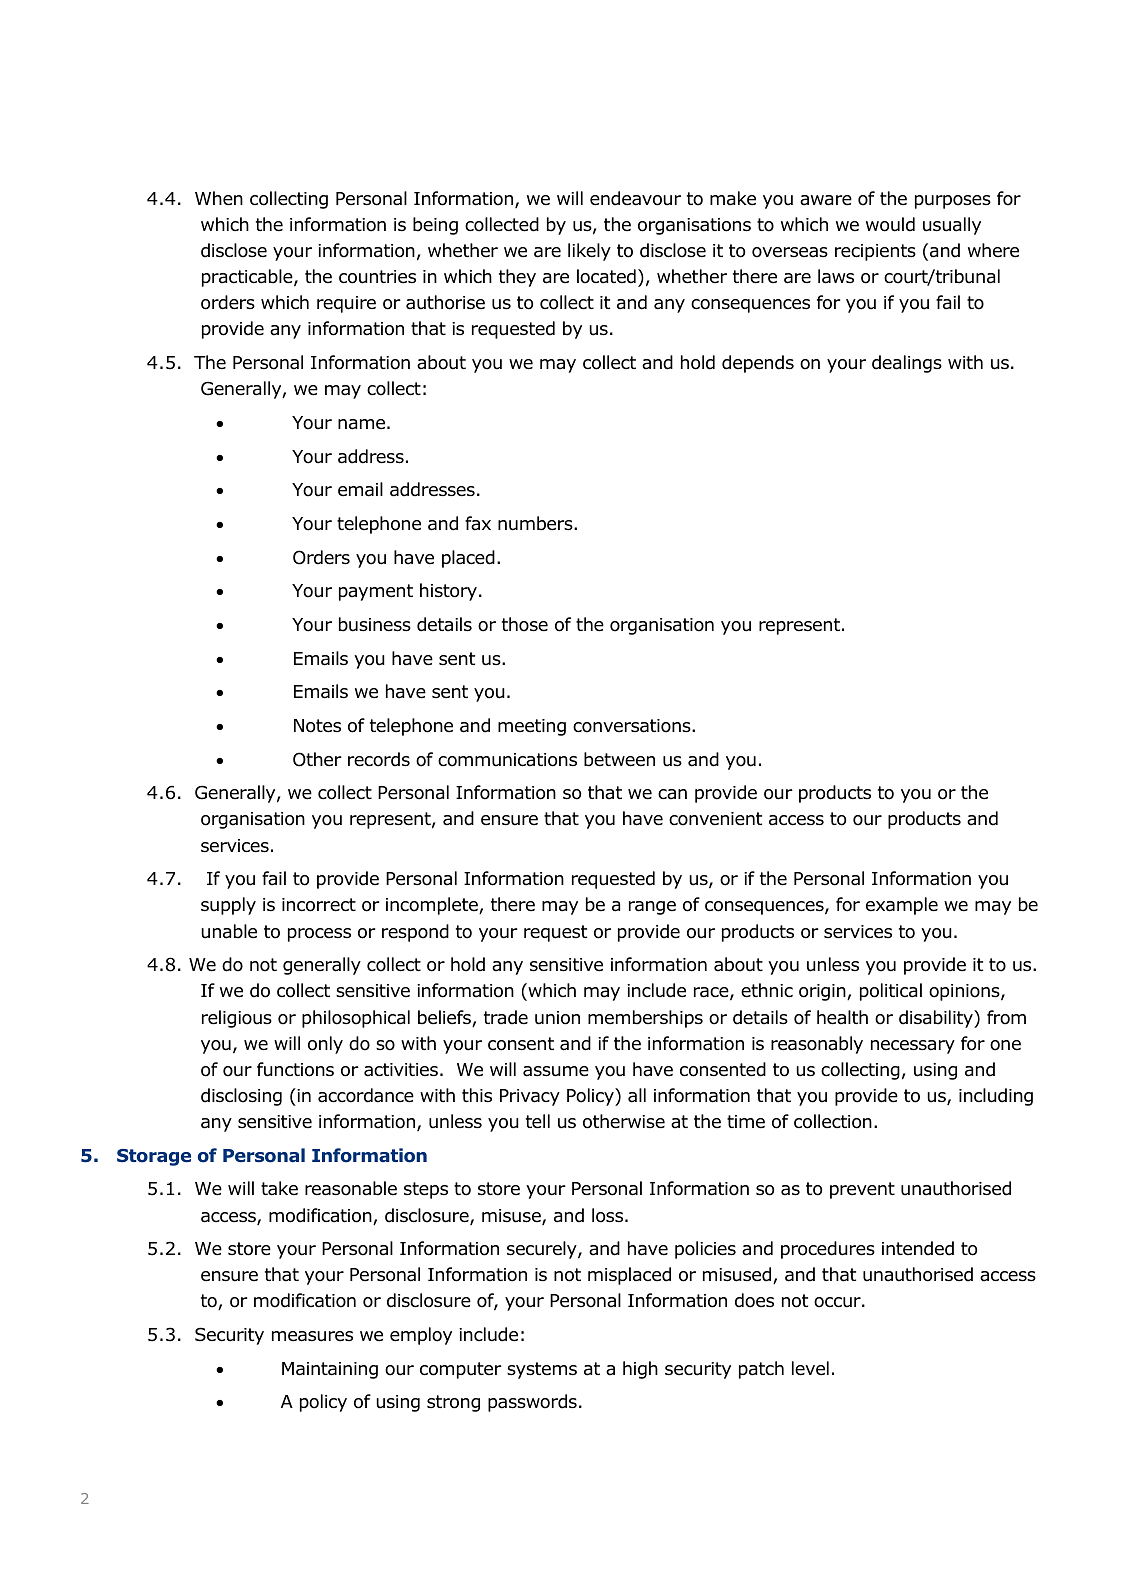 The width and height of the screenshot is (1122, 1588). I want to click on example, so click(902, 906).
